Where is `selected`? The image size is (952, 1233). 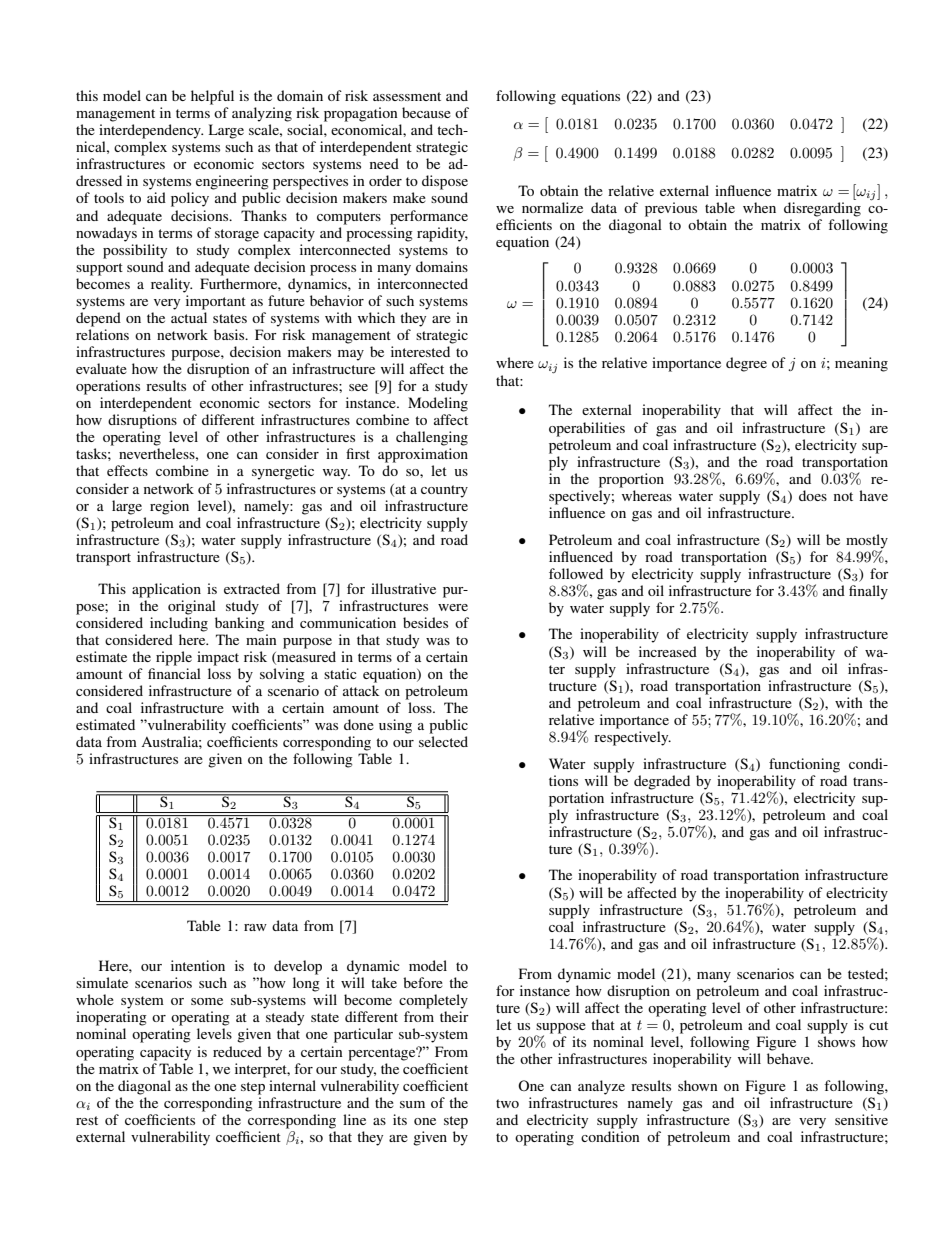
selected is located at coordinates (443, 741).
